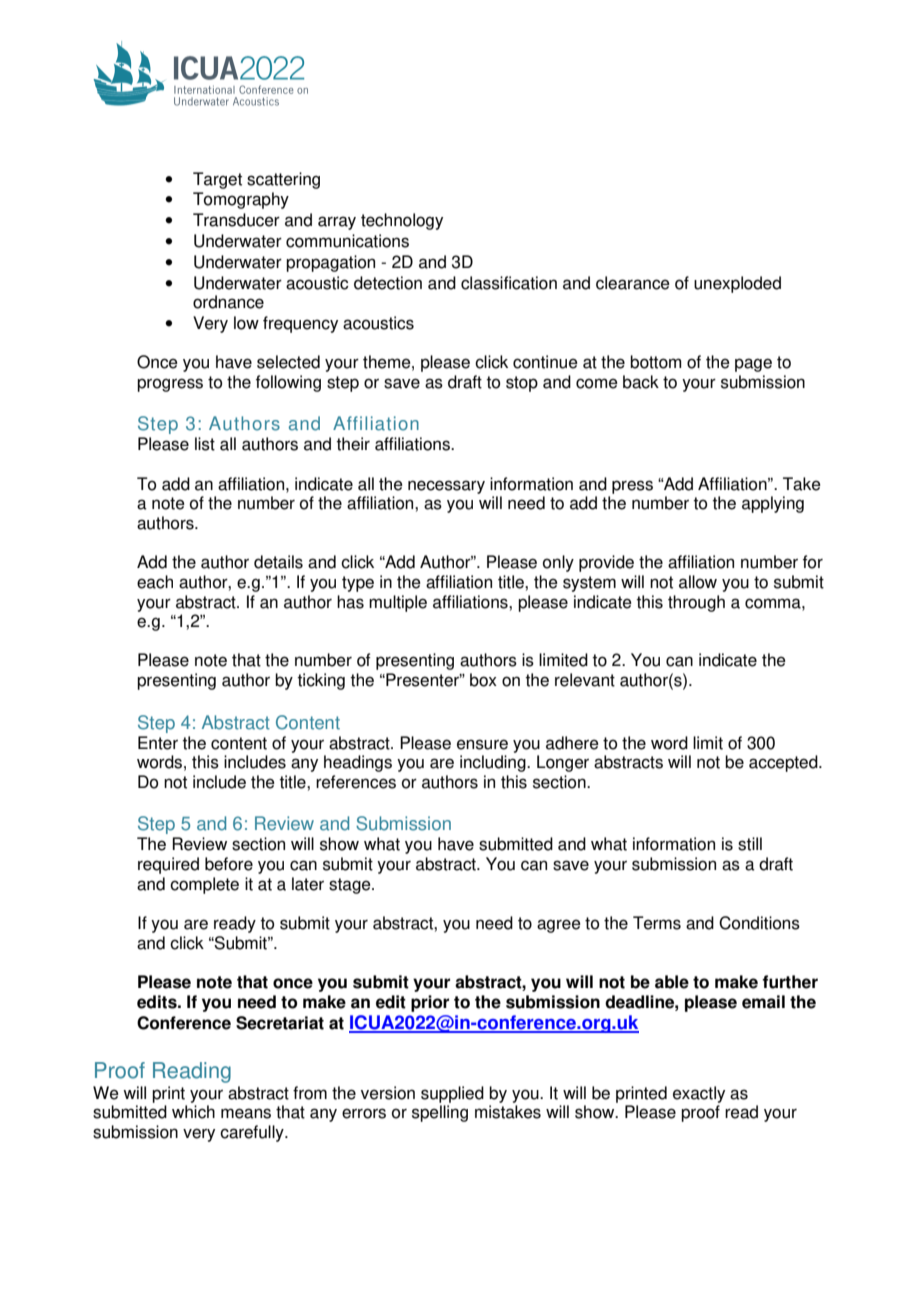 This screenshot has height=1308, width=924. I want to click on supplied, so click(452, 1094).
